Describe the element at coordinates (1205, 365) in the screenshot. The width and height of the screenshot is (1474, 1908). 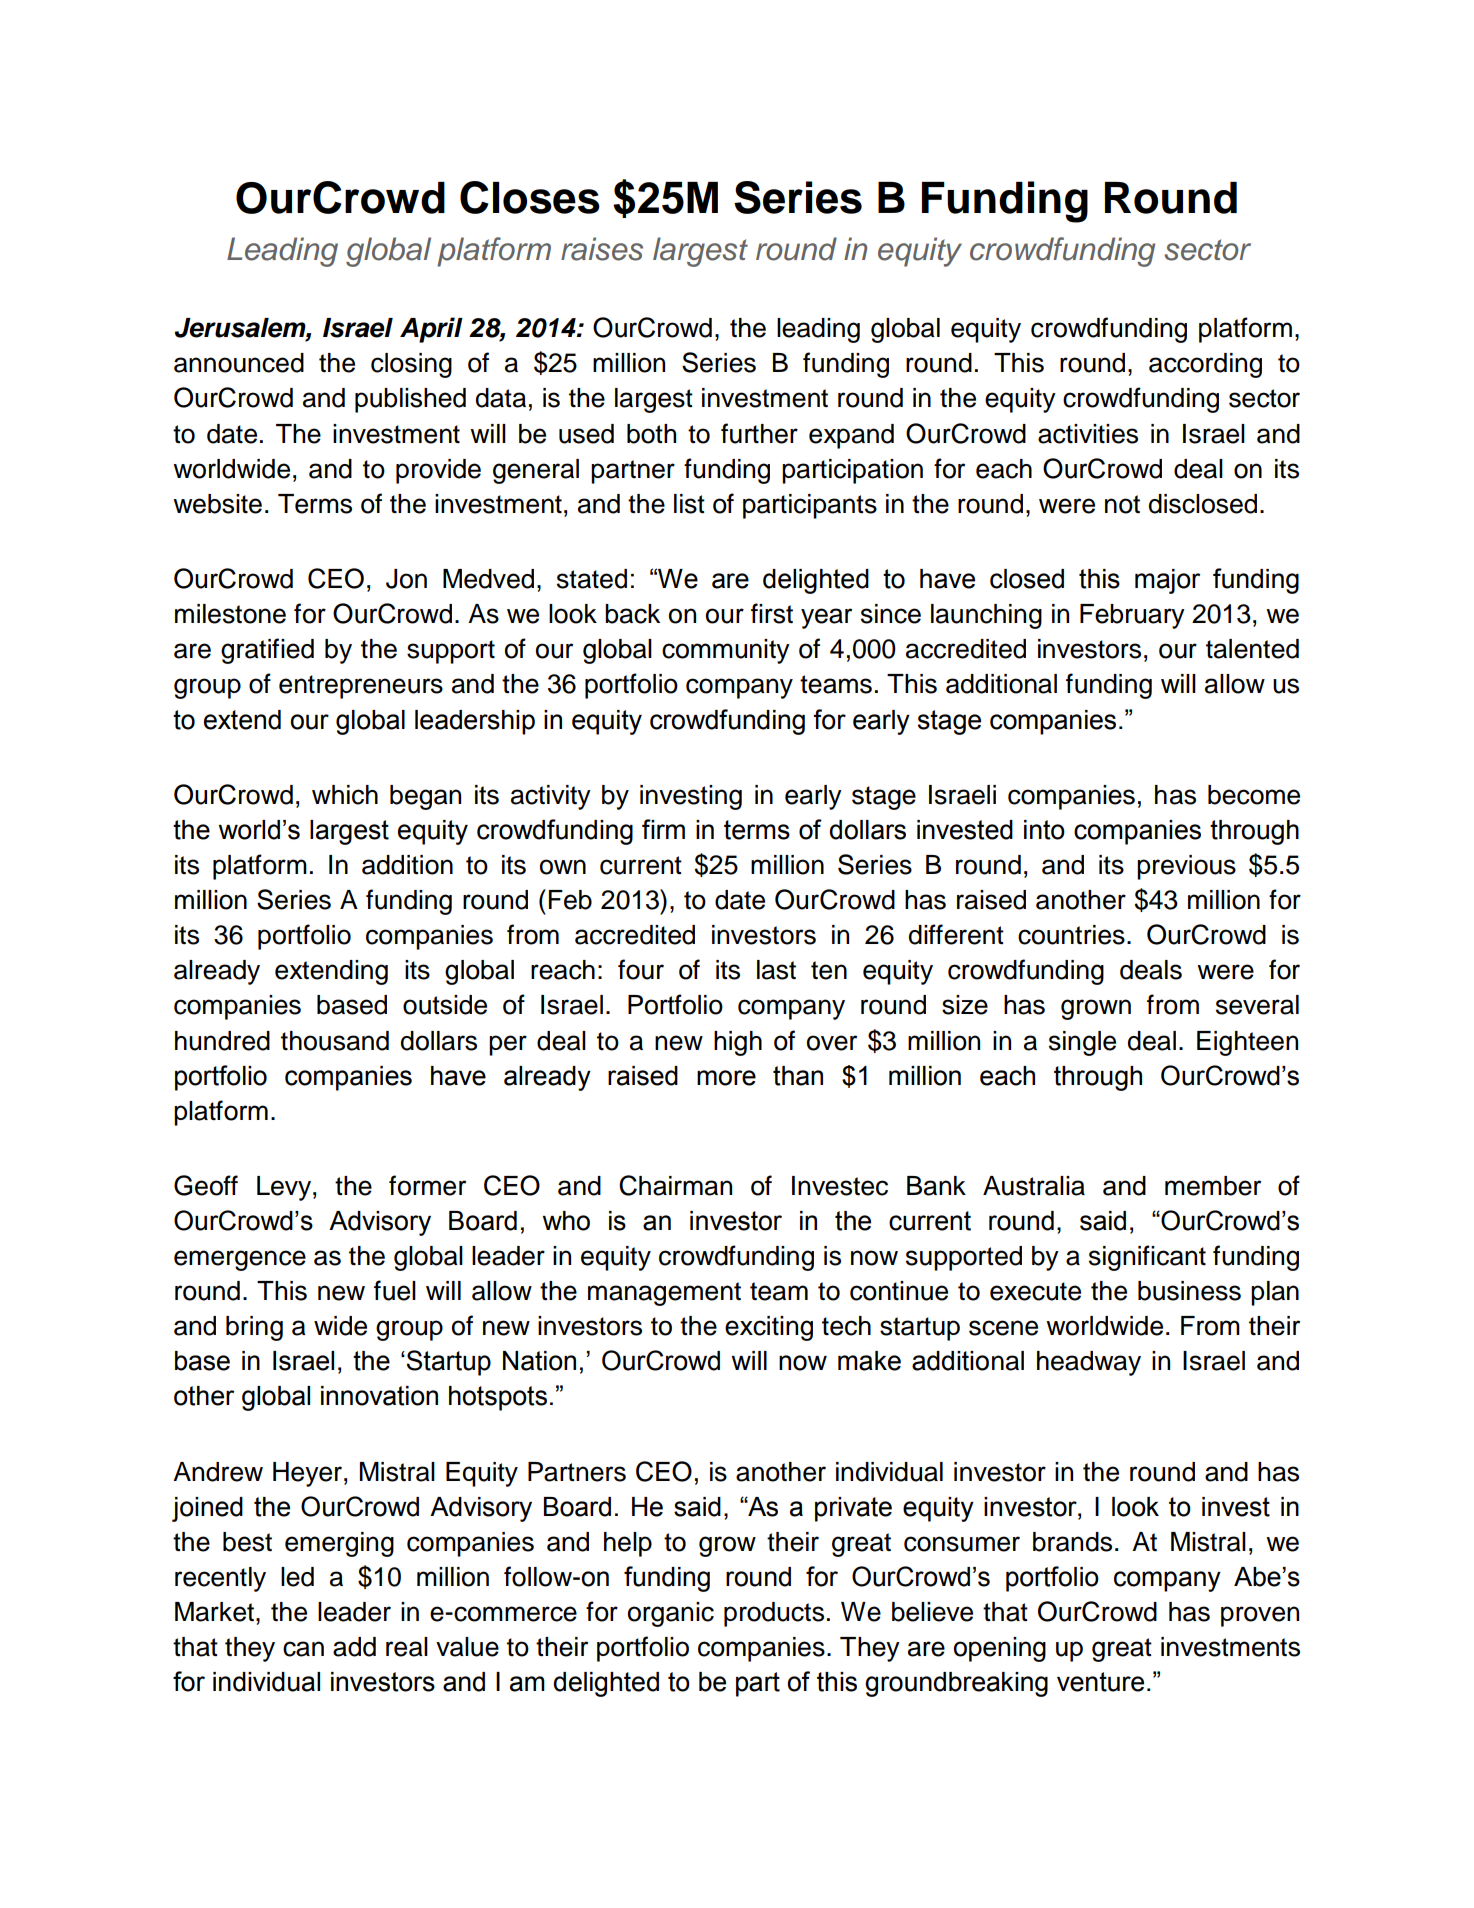
I see `according` at that location.
